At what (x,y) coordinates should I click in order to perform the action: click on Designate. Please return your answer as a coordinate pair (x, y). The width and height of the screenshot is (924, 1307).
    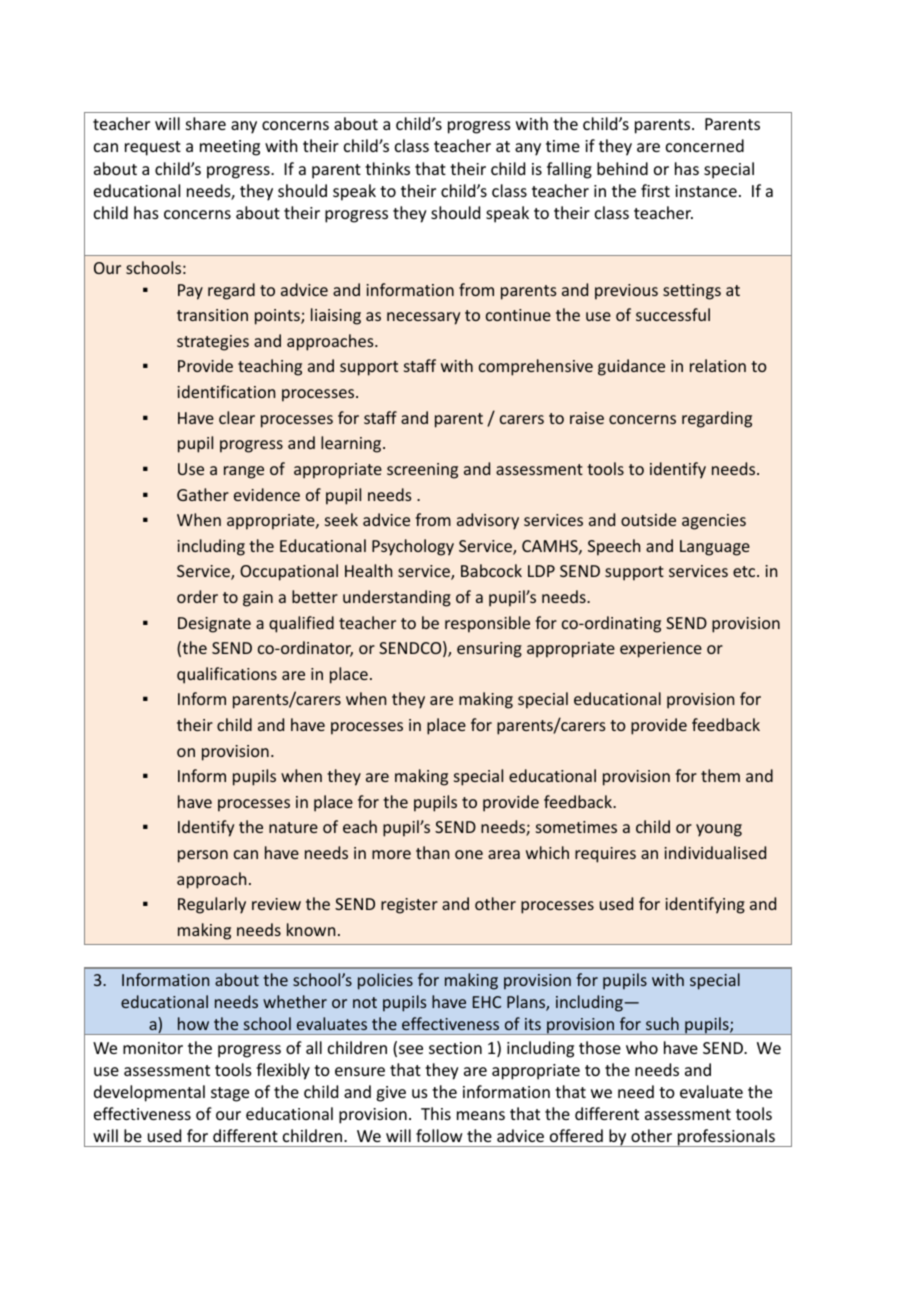
    Looking at the image, I should click on (214, 625).
